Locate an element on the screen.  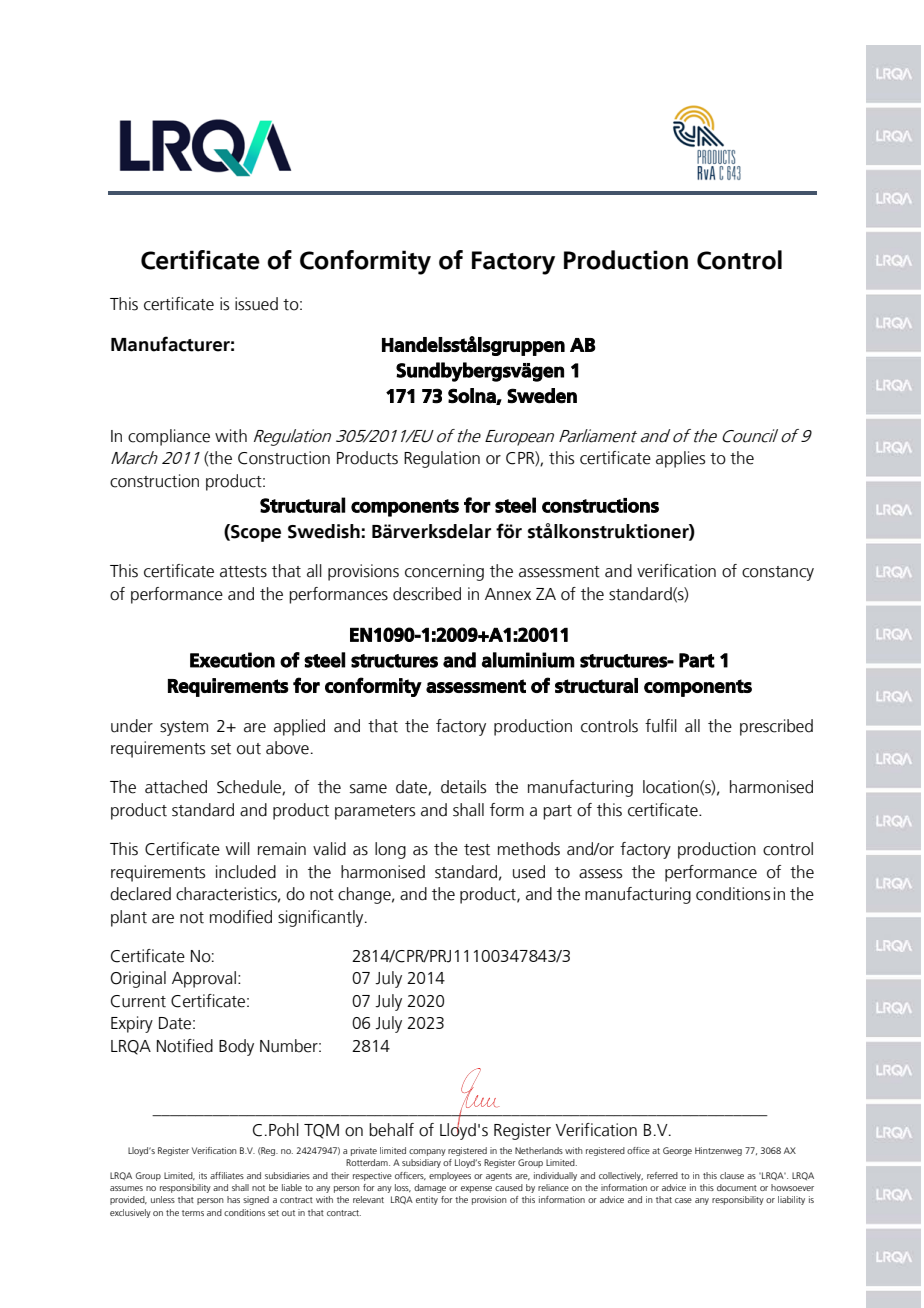
system is located at coordinates (184, 728).
